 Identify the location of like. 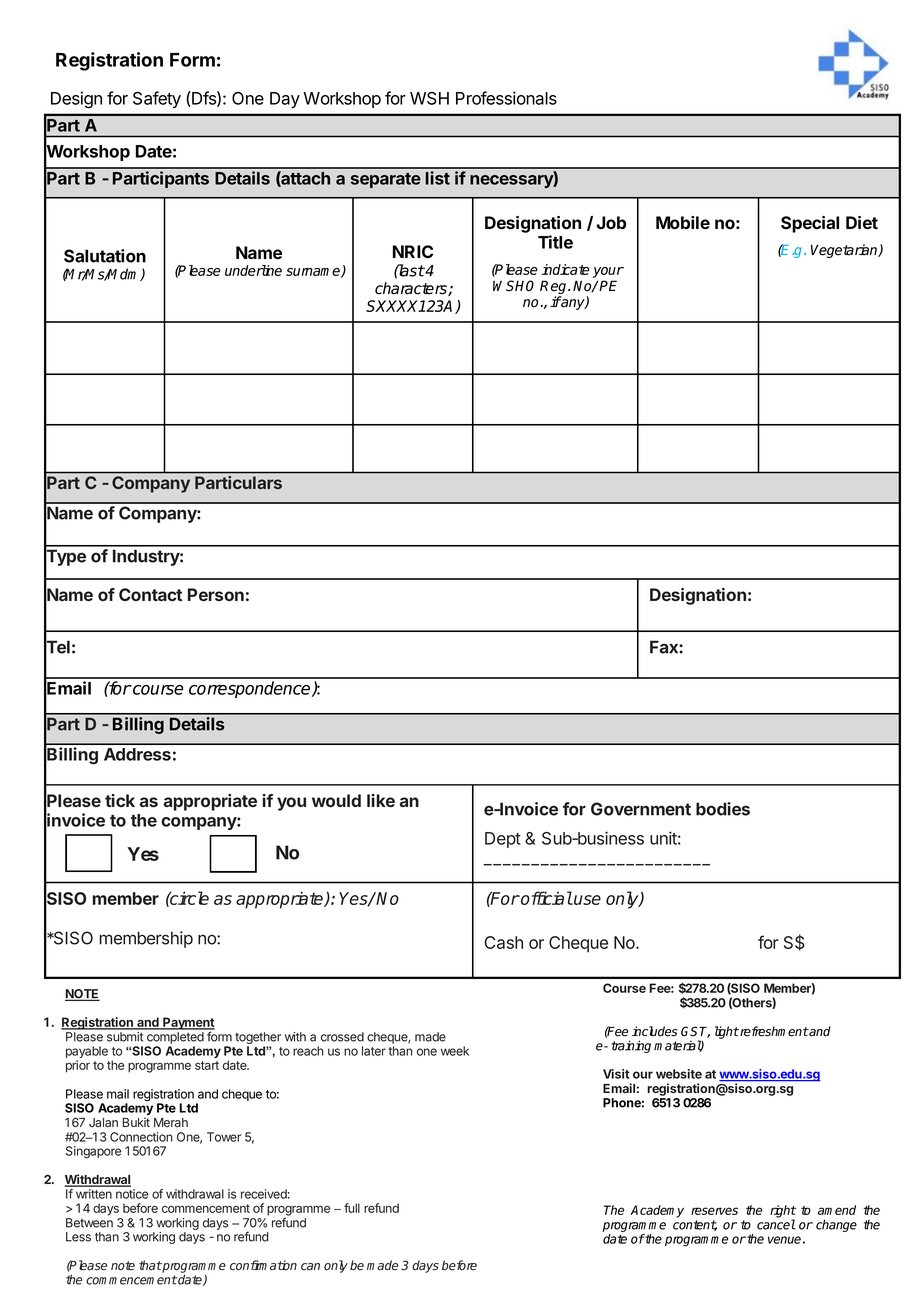
(381, 800).
